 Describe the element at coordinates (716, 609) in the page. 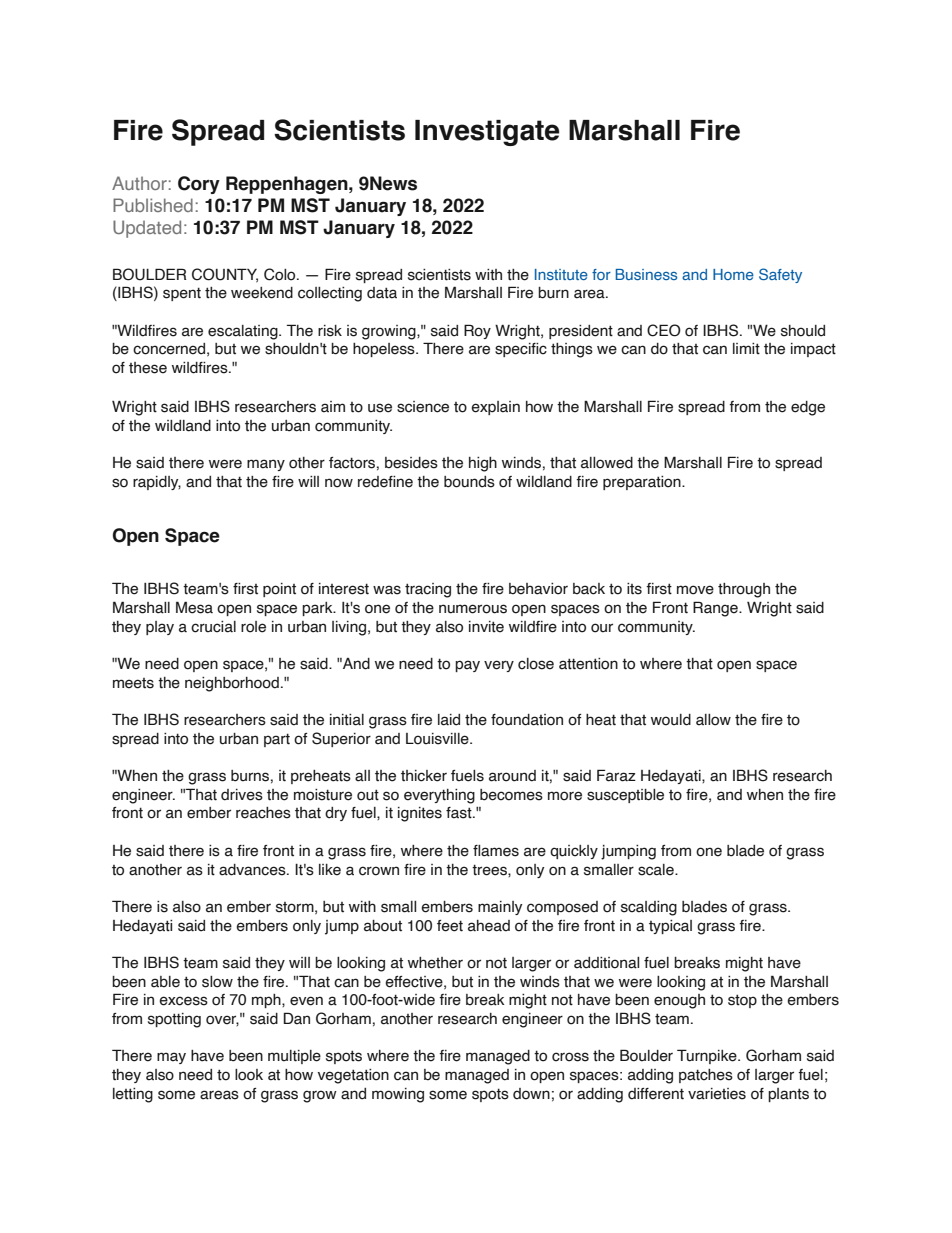

I see `Range` at that location.
